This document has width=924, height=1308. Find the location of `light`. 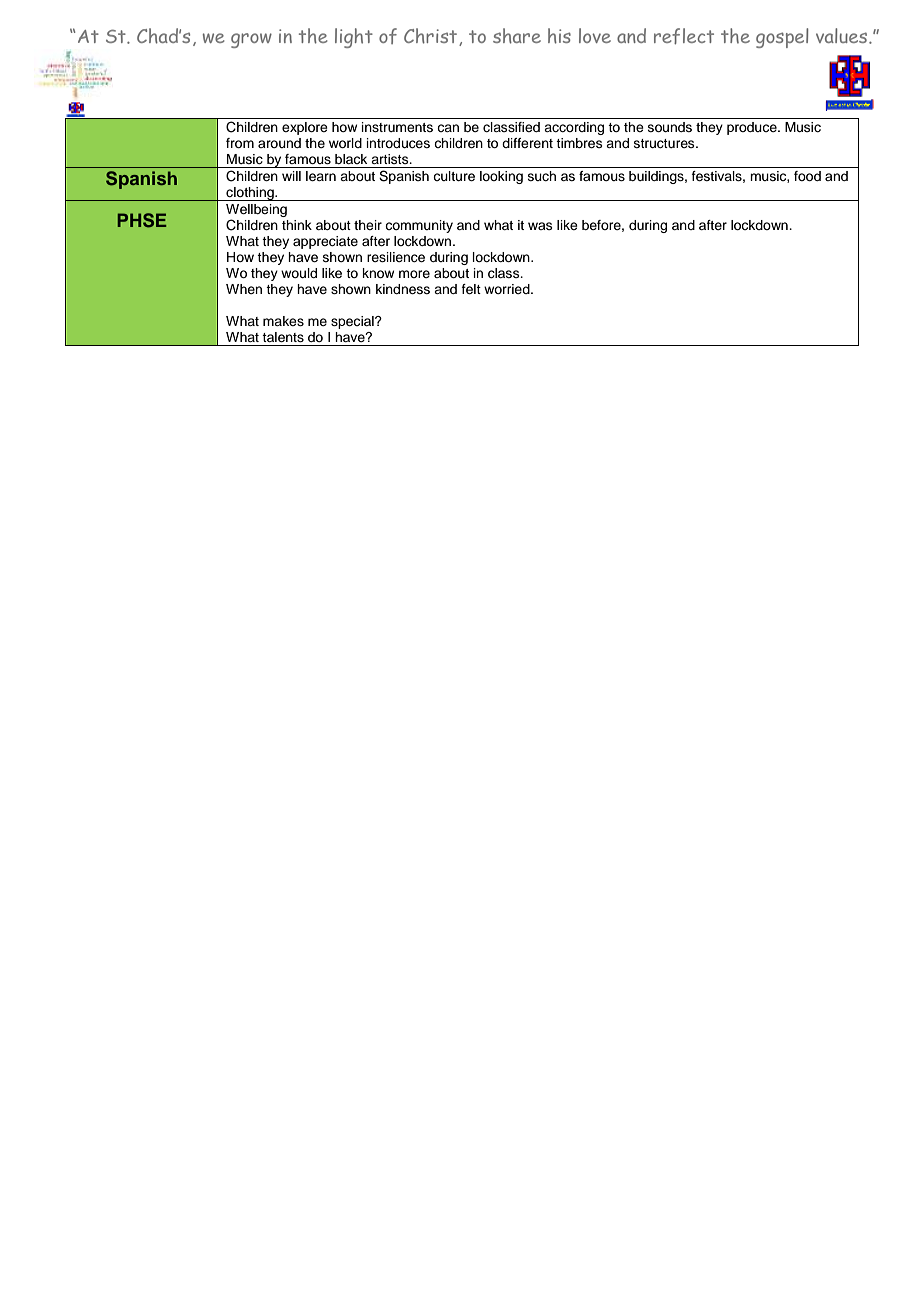

light is located at coordinates (354, 38).
